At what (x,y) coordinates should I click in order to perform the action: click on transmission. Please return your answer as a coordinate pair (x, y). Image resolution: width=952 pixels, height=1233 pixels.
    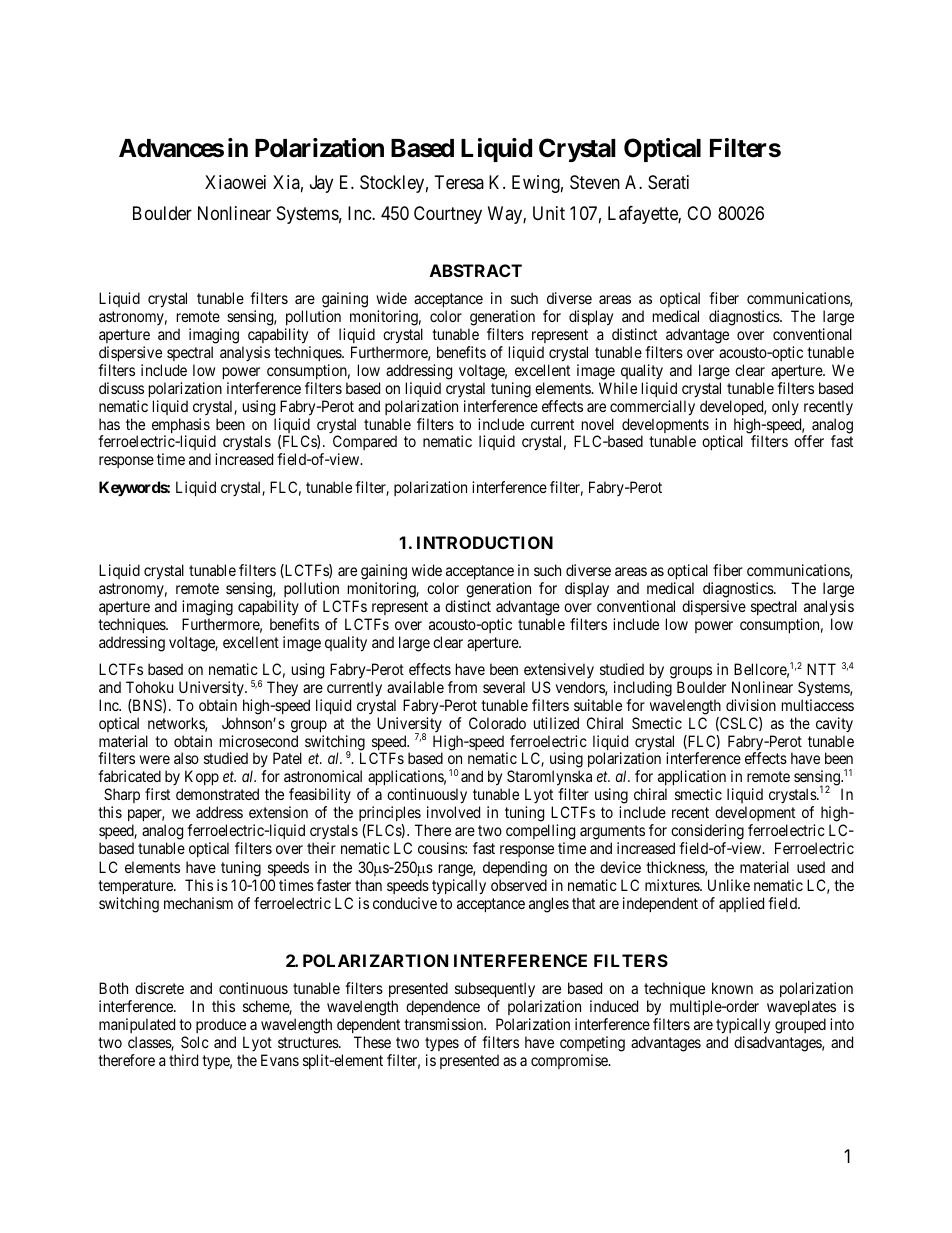
    Looking at the image, I should click on (445, 1024).
